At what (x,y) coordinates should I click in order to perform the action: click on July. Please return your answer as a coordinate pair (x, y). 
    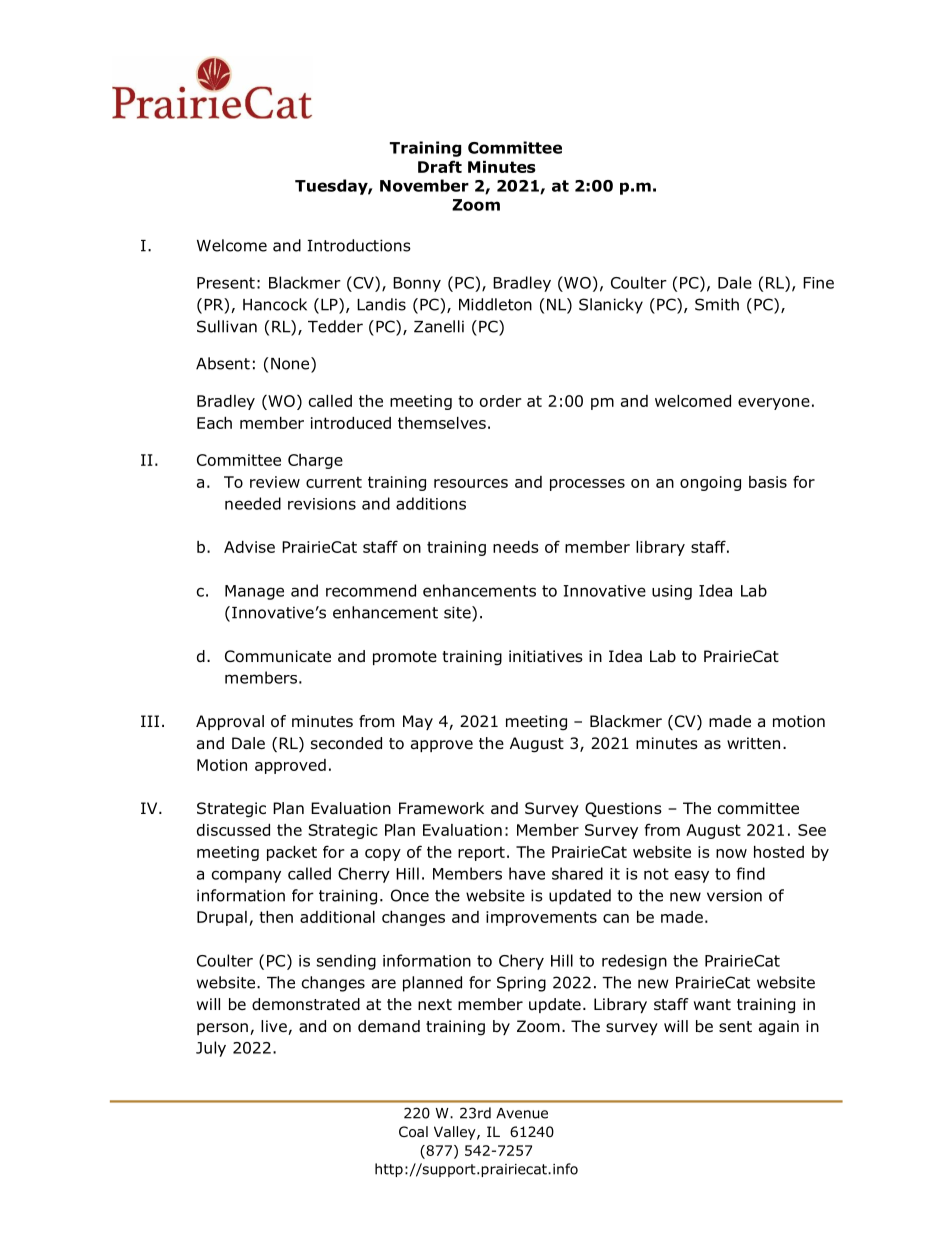
    Looking at the image, I should click on (211, 1049).
